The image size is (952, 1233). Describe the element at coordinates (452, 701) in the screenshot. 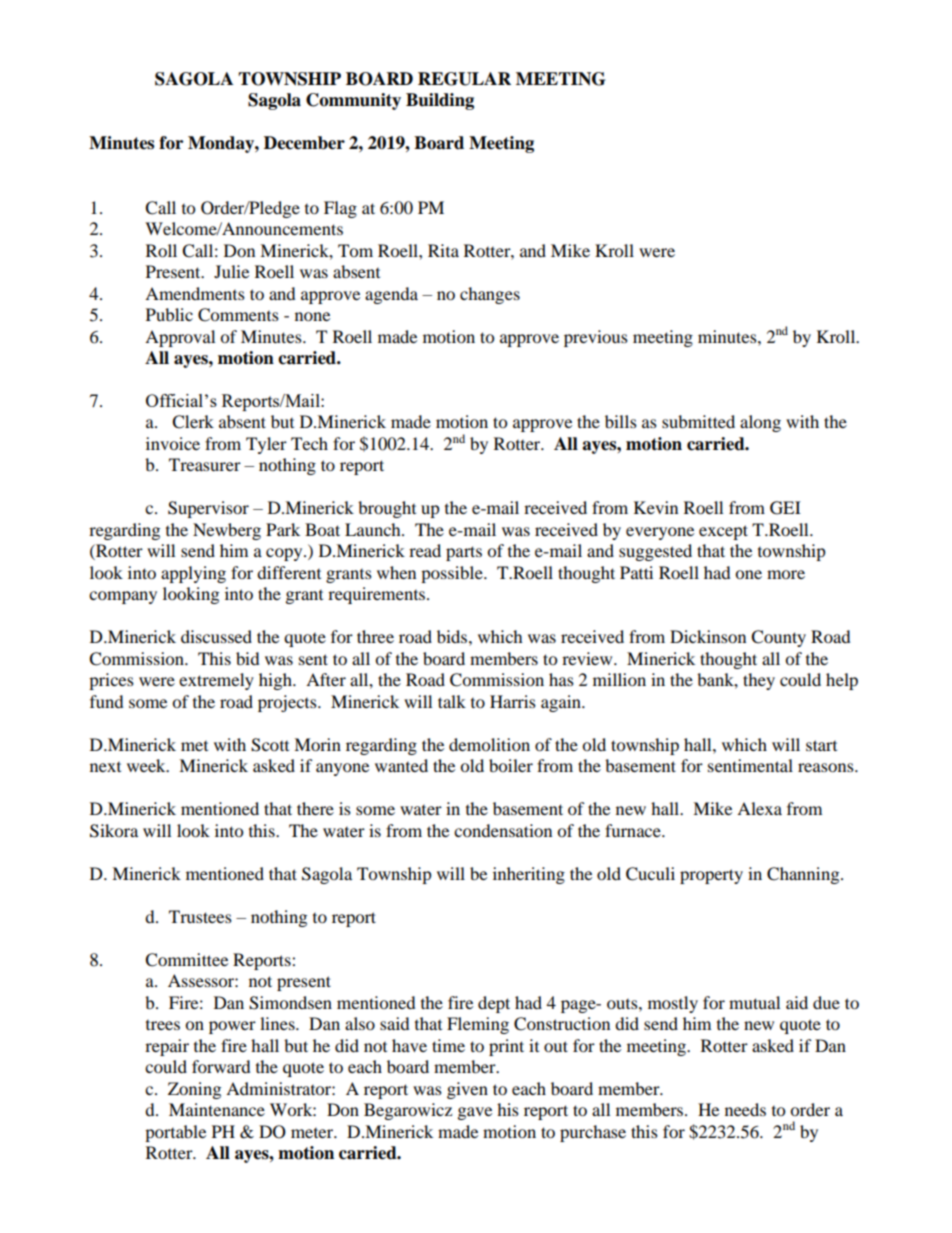

I see `talk` at that location.
